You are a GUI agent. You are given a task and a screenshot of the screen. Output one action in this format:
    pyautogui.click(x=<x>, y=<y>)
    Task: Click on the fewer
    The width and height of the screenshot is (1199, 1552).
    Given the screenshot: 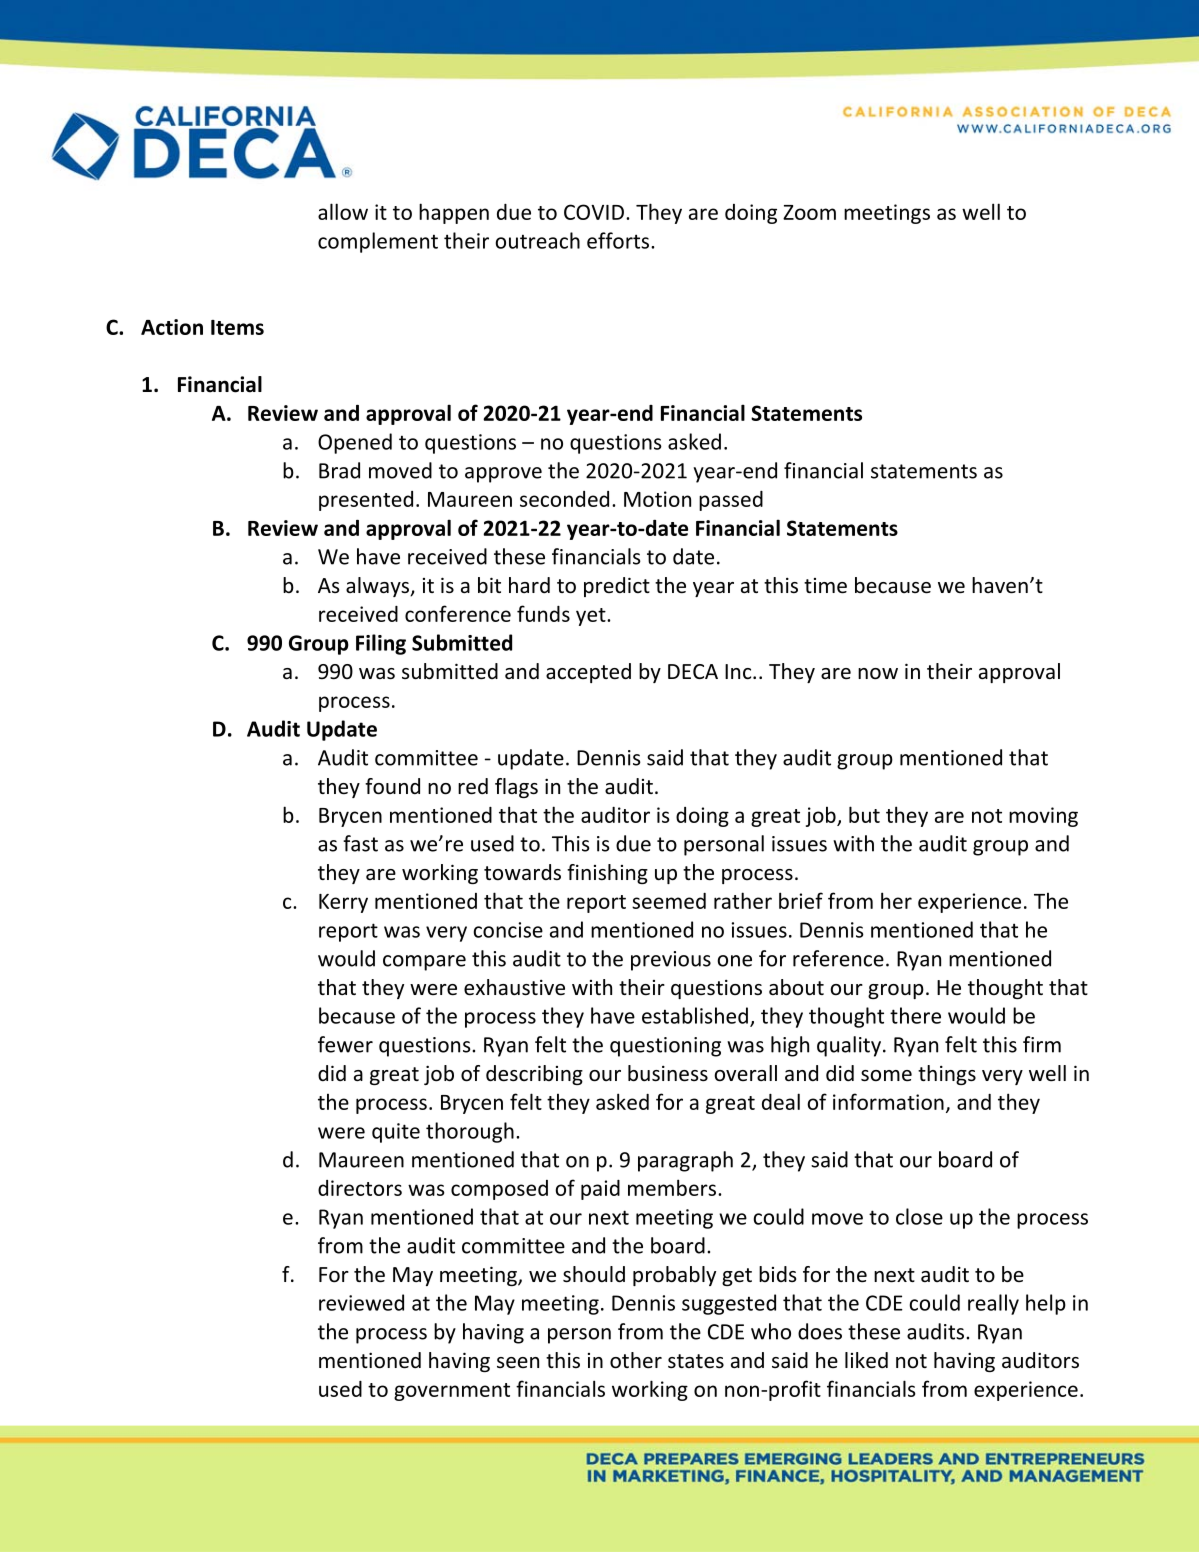 What is the action you would take?
    pyautogui.click(x=345, y=1044)
